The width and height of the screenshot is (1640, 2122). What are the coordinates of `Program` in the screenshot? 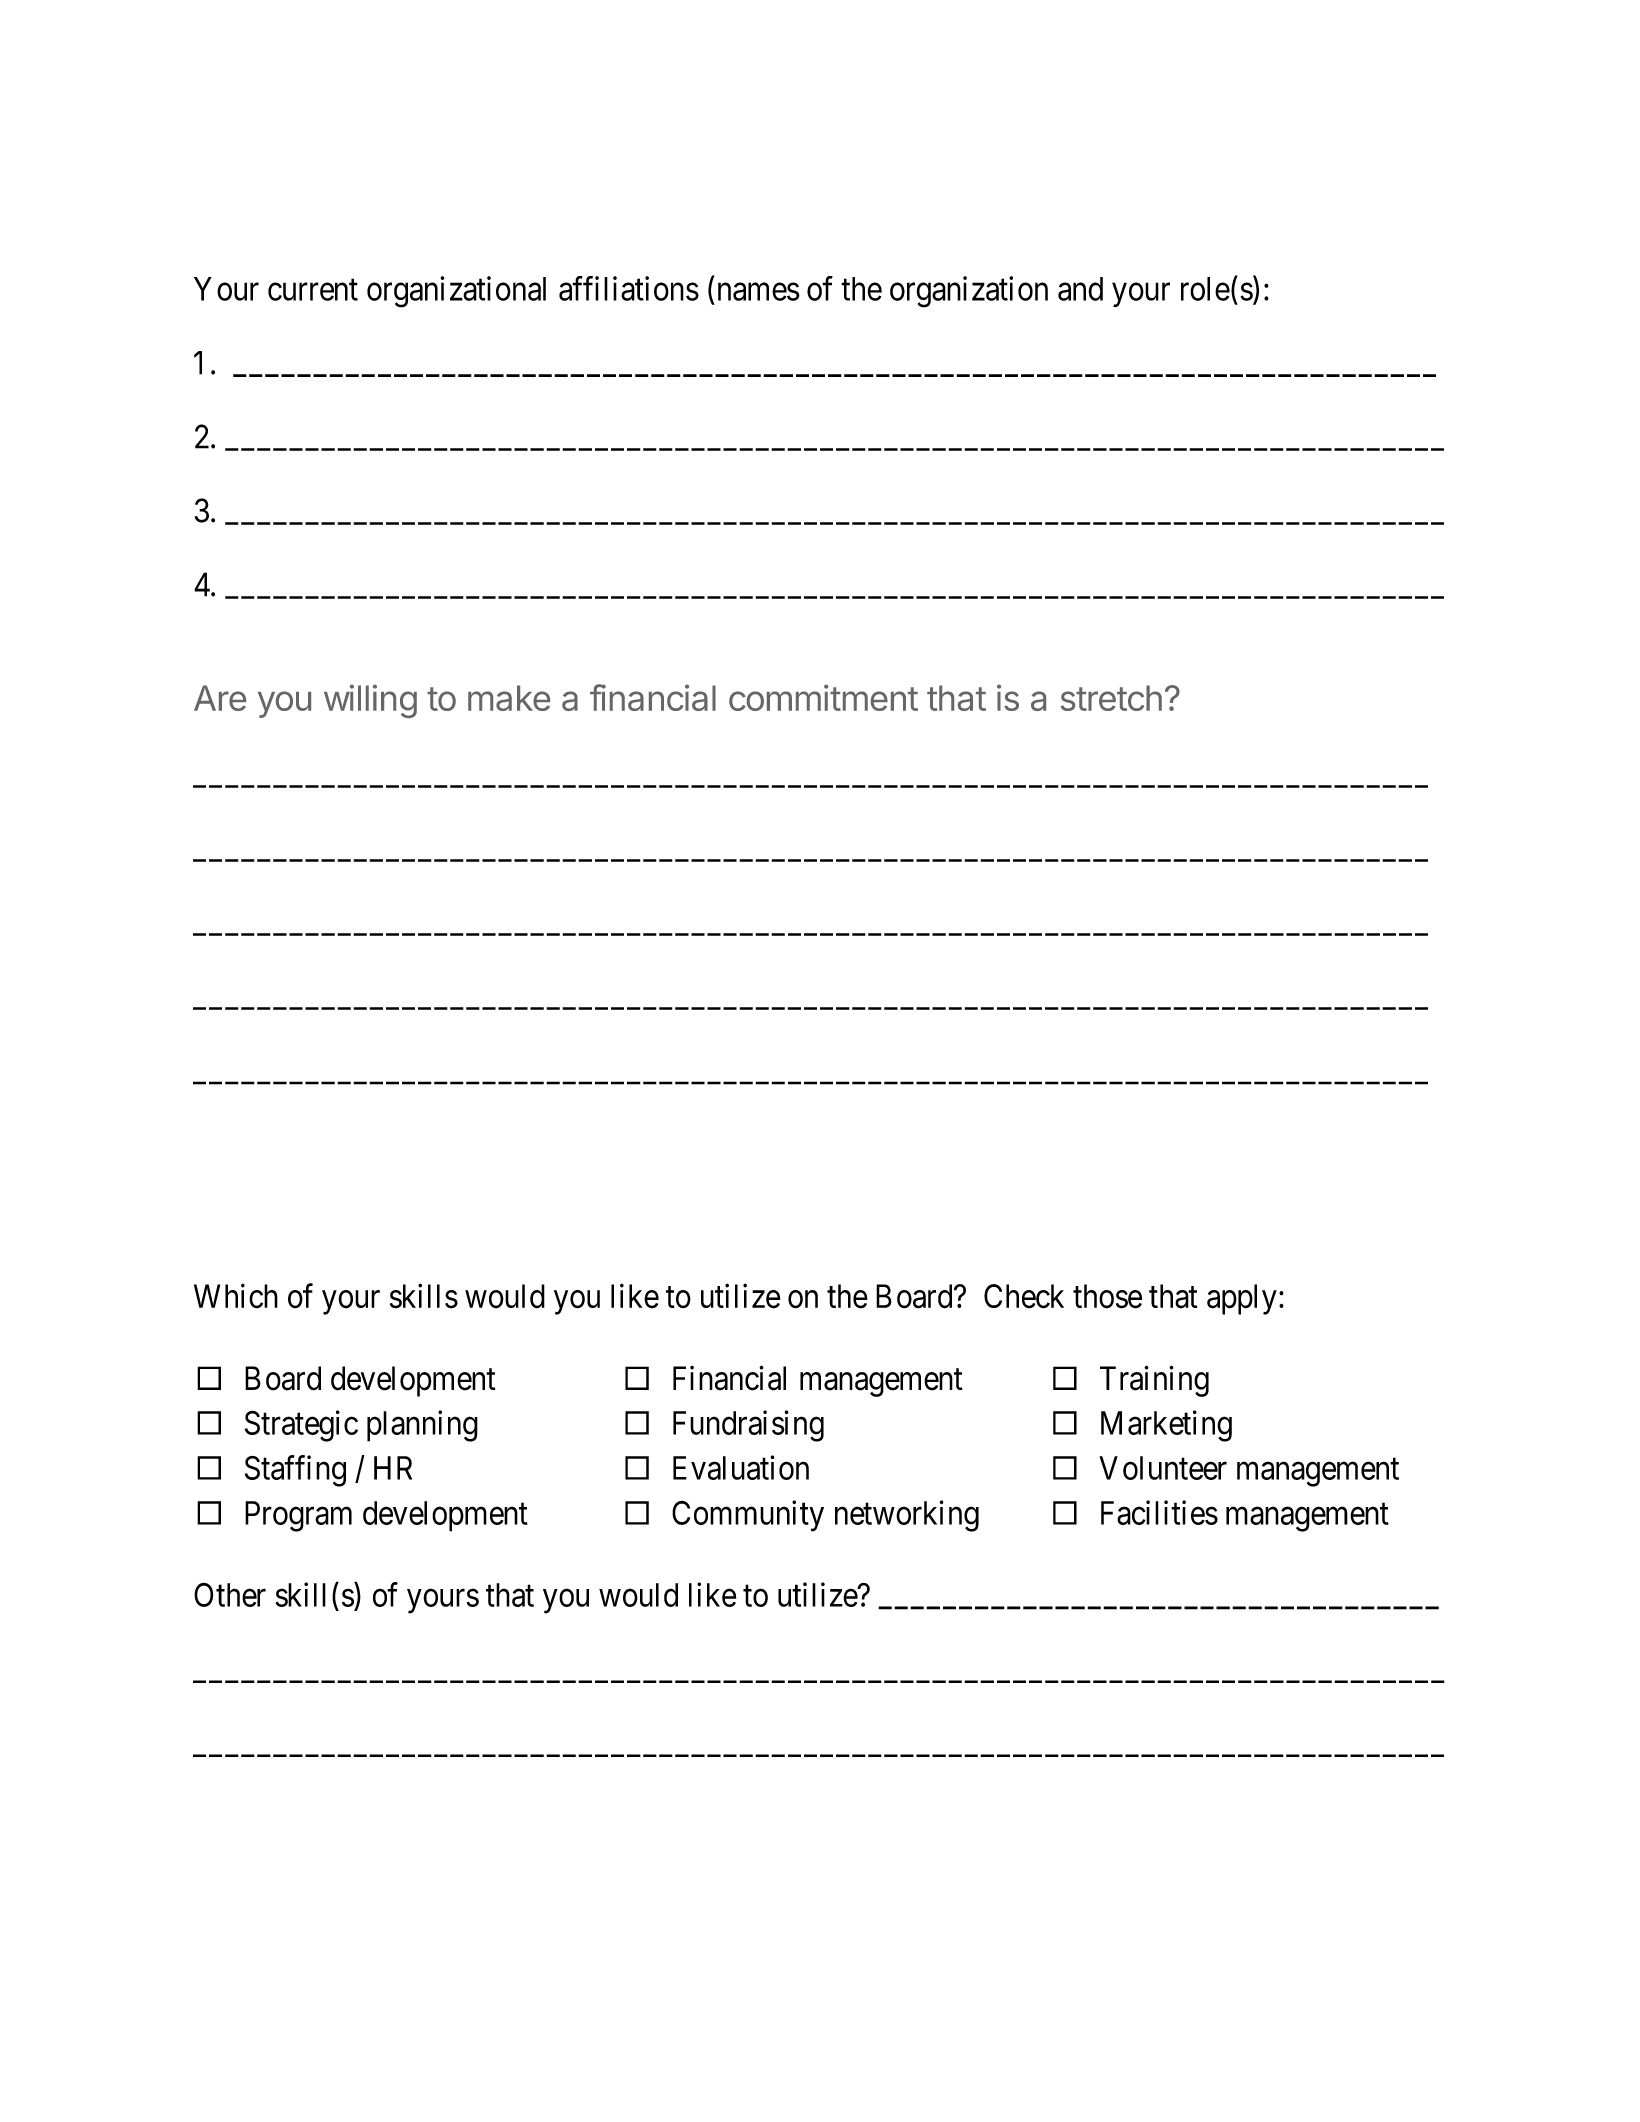 It's located at (298, 1516).
